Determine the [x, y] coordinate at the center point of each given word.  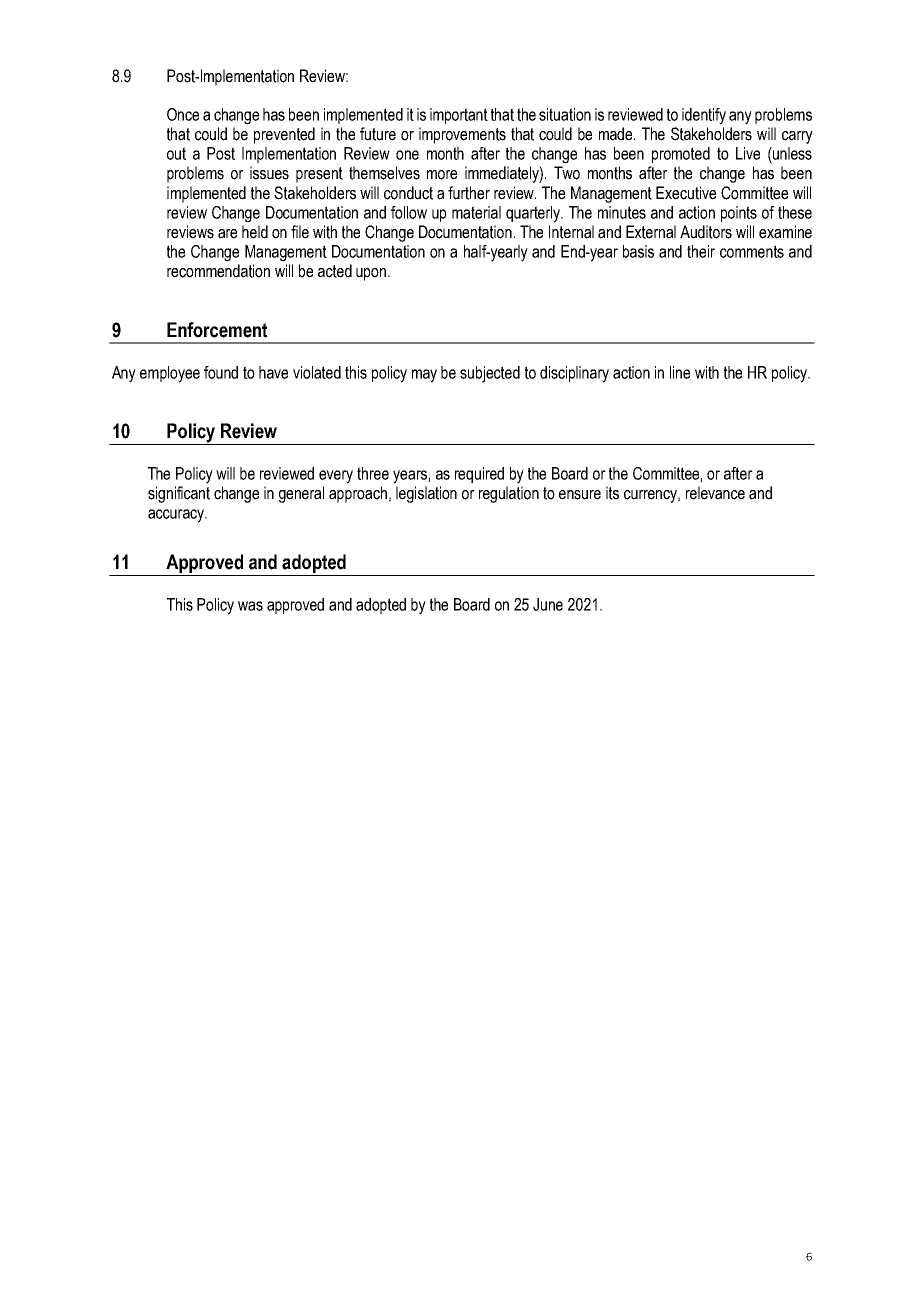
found [221, 372]
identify [704, 116]
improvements [462, 135]
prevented [284, 135]
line [680, 372]
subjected [490, 374]
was [250, 606]
